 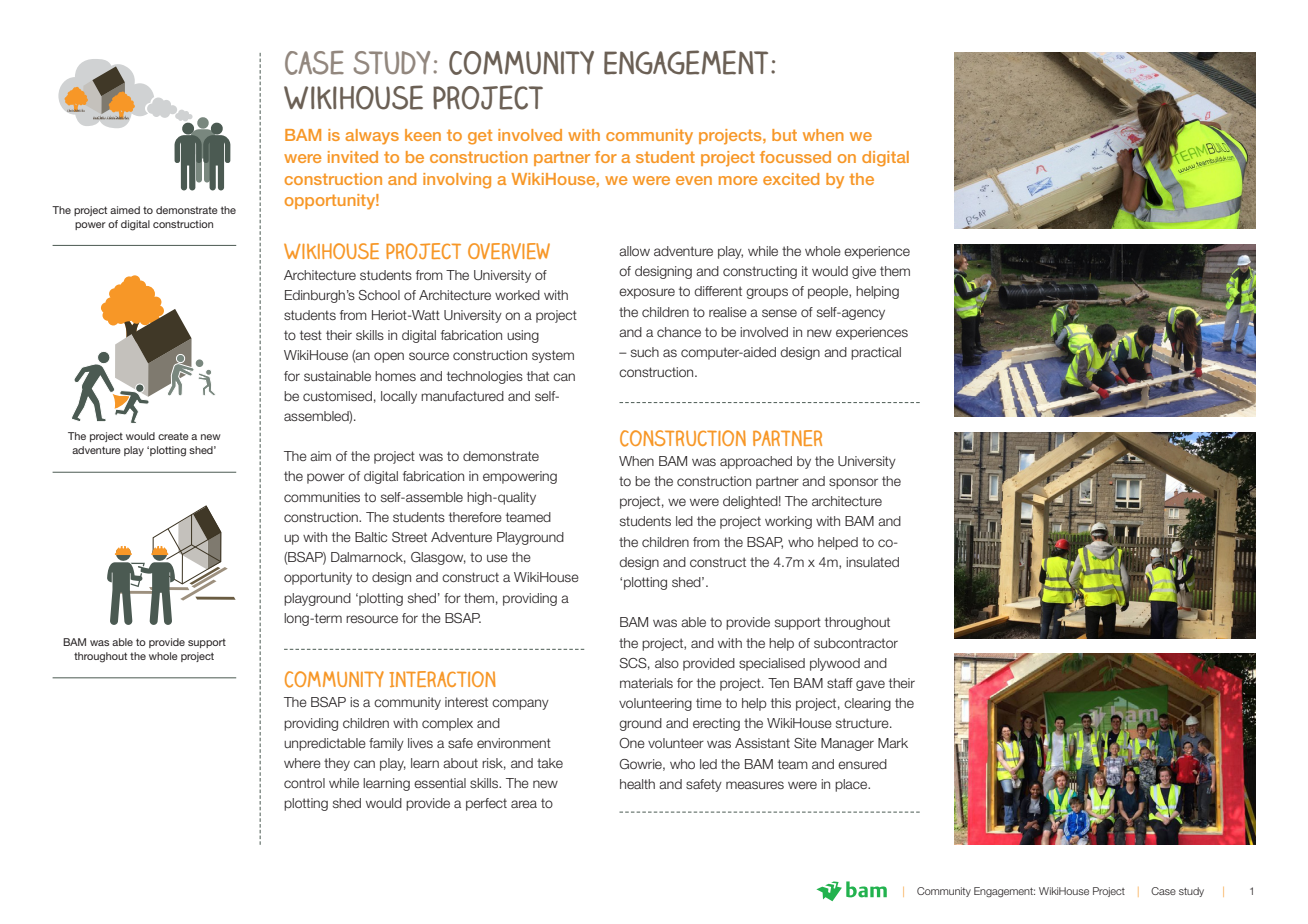 I want to click on test, so click(x=311, y=335).
